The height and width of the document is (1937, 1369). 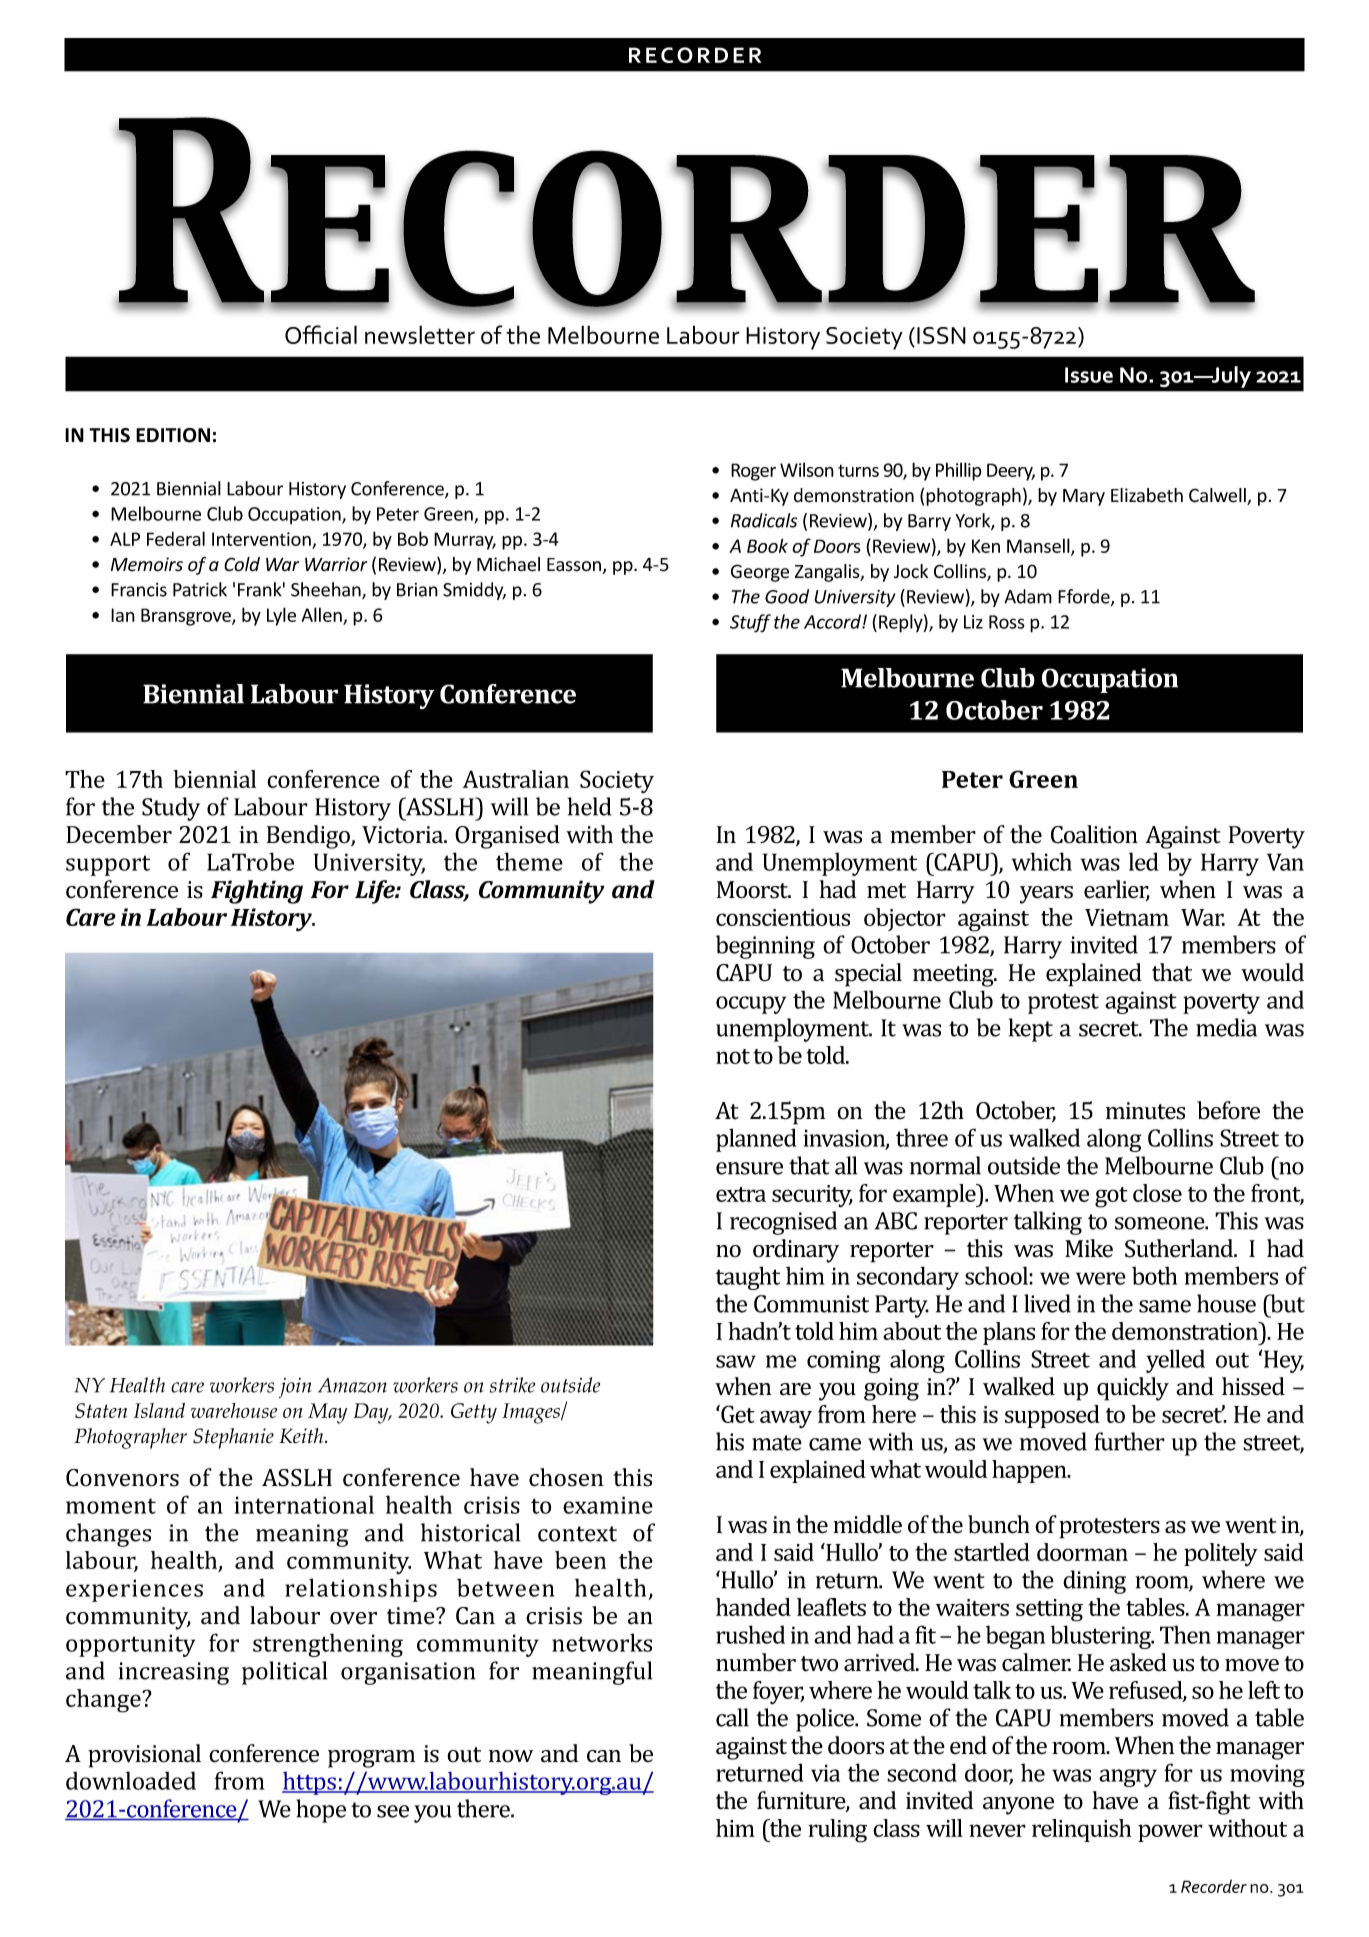 What do you see at coordinates (765, 947) in the document?
I see `beginning` at bounding box center [765, 947].
